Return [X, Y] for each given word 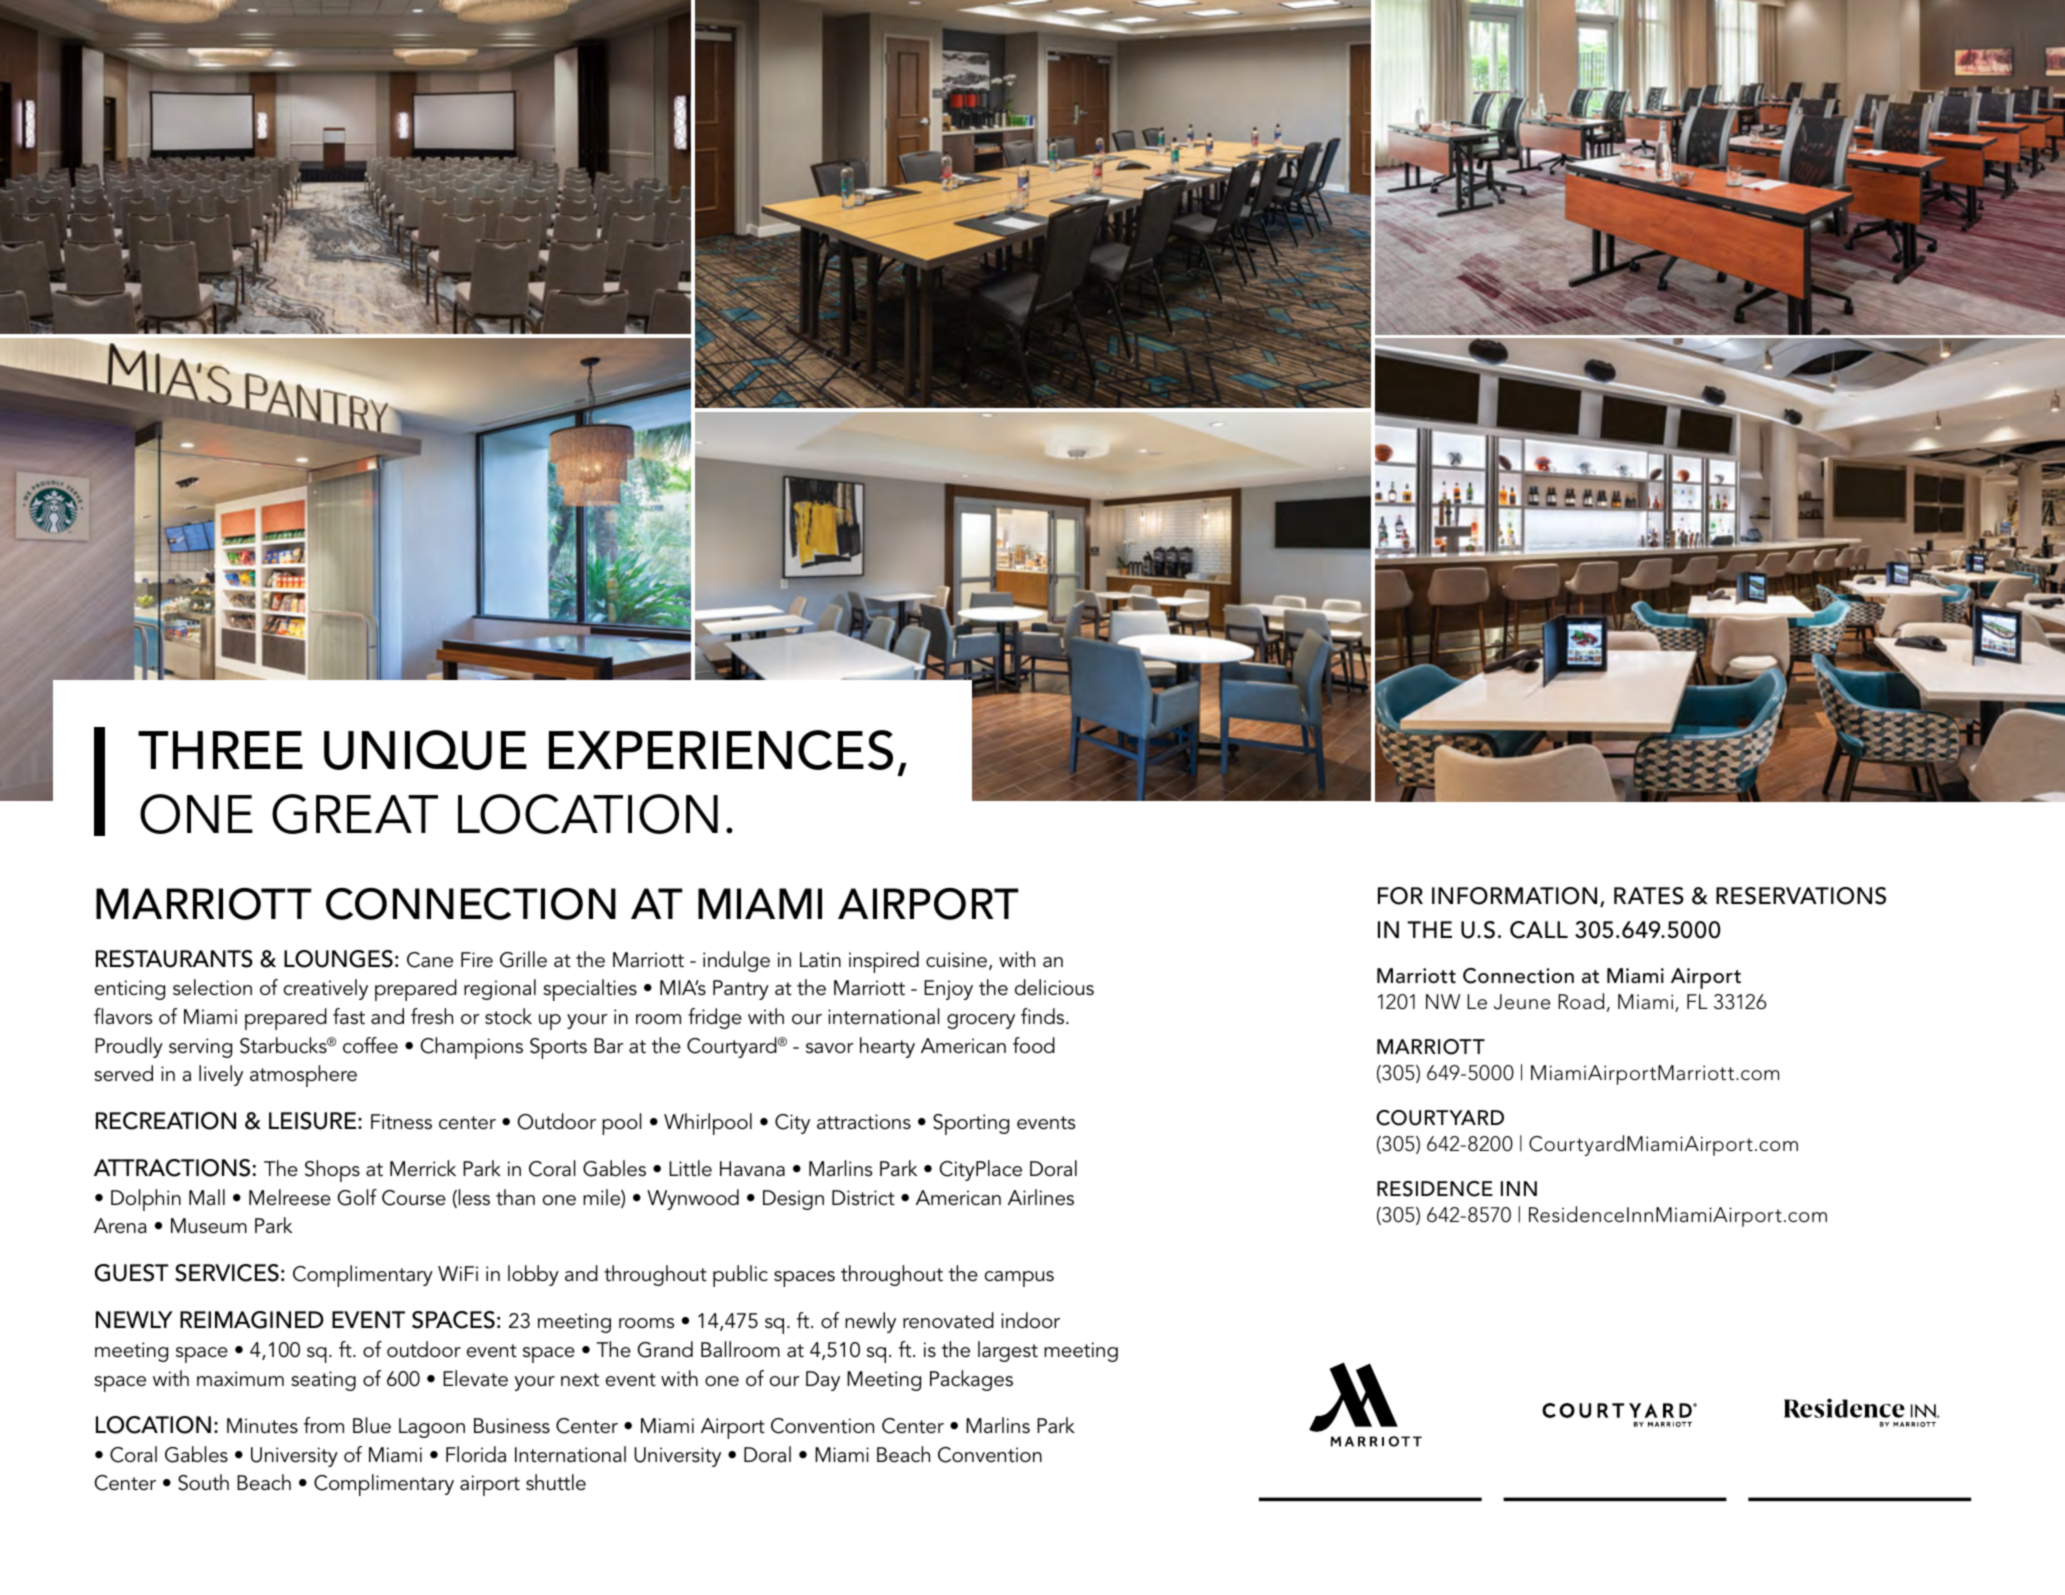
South [203, 1482]
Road [1581, 1001]
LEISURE [314, 1121]
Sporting [971, 1124]
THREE [220, 750]
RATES [1649, 896]
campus [1019, 1279]
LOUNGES [338, 959]
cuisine [958, 961]
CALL [1539, 930]
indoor [1030, 1320]
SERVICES [227, 1273]
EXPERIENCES [721, 750]
